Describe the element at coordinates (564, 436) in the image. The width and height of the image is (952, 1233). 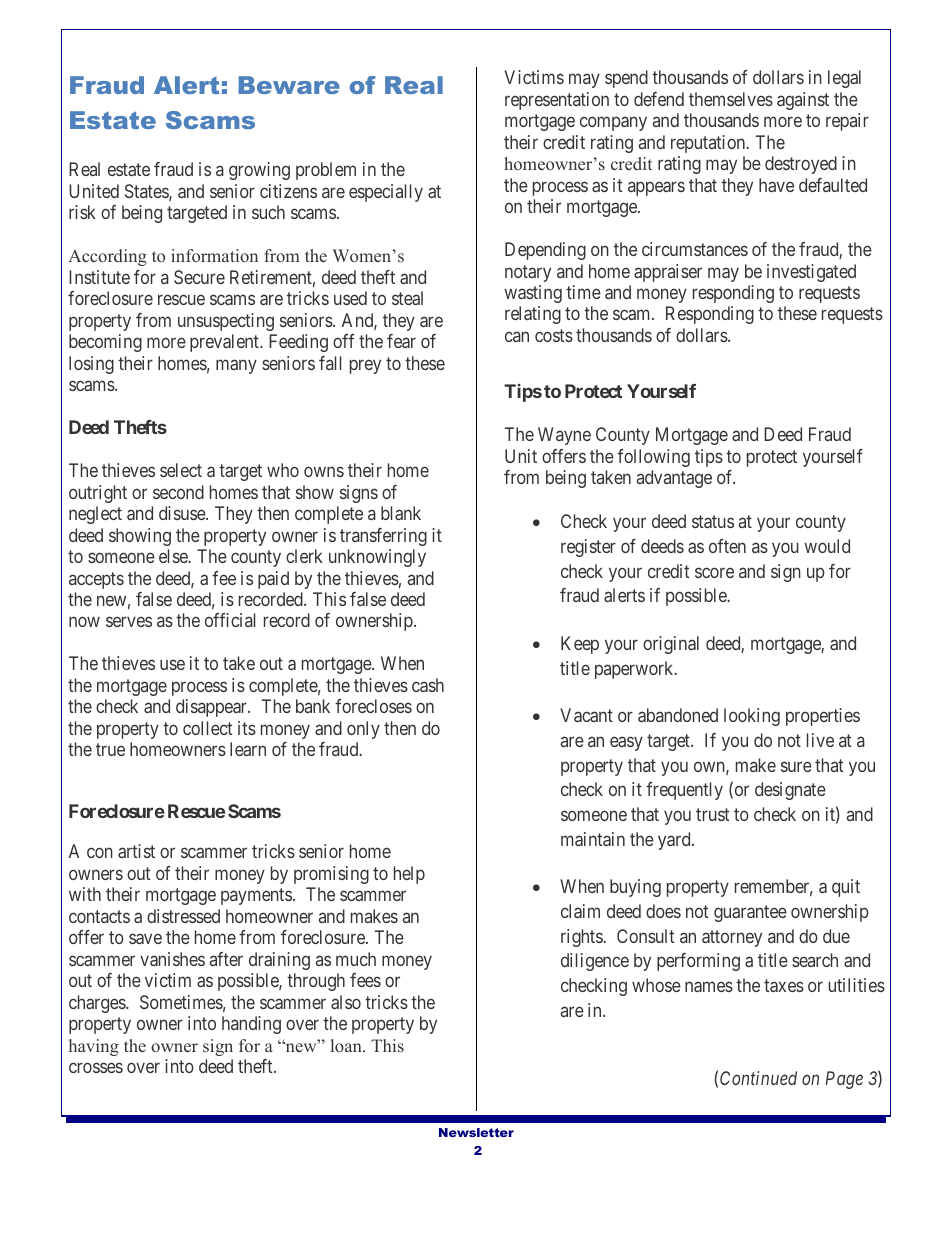
I see `Wayne` at that location.
